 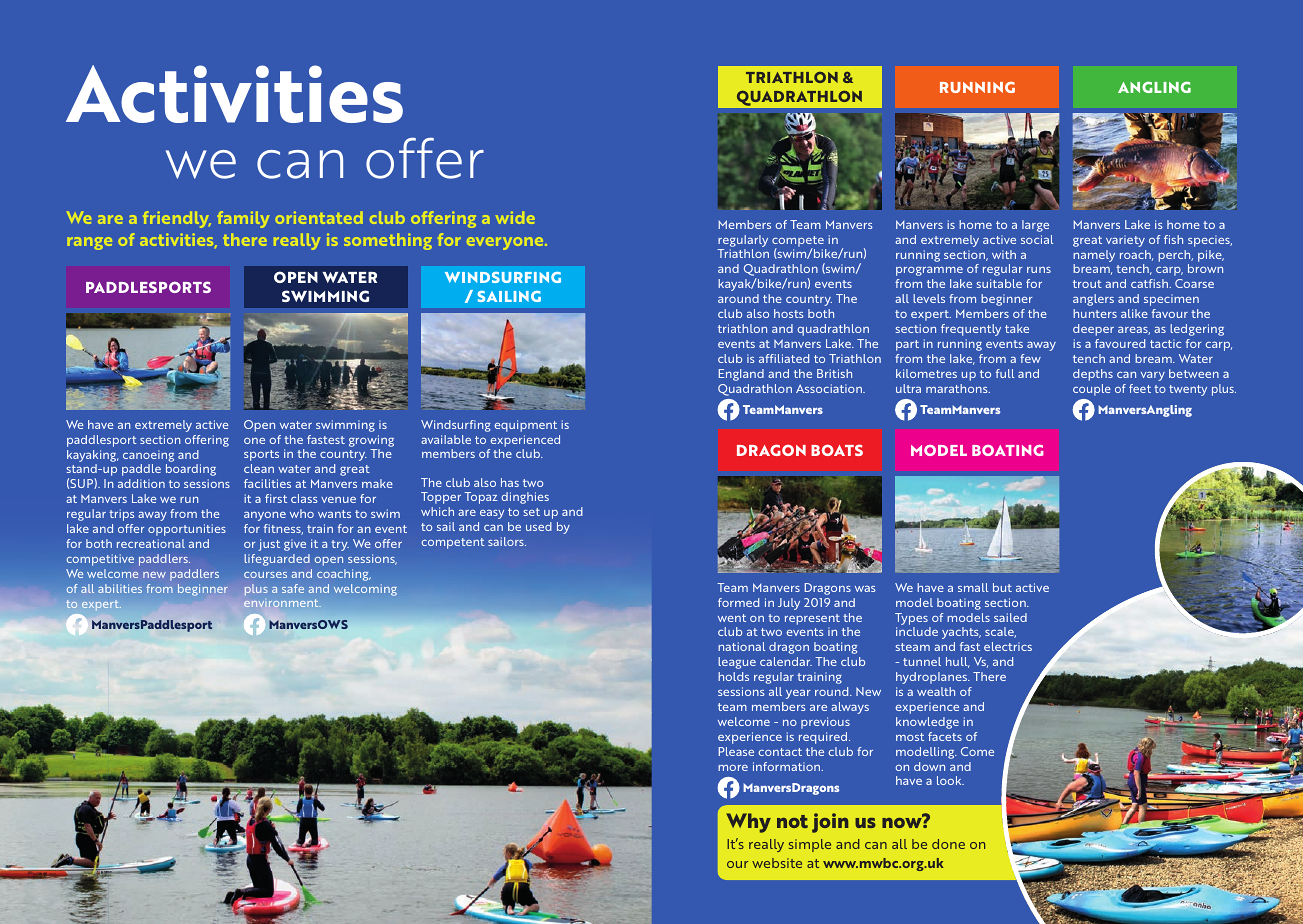 I want to click on website, so click(x=777, y=863).
